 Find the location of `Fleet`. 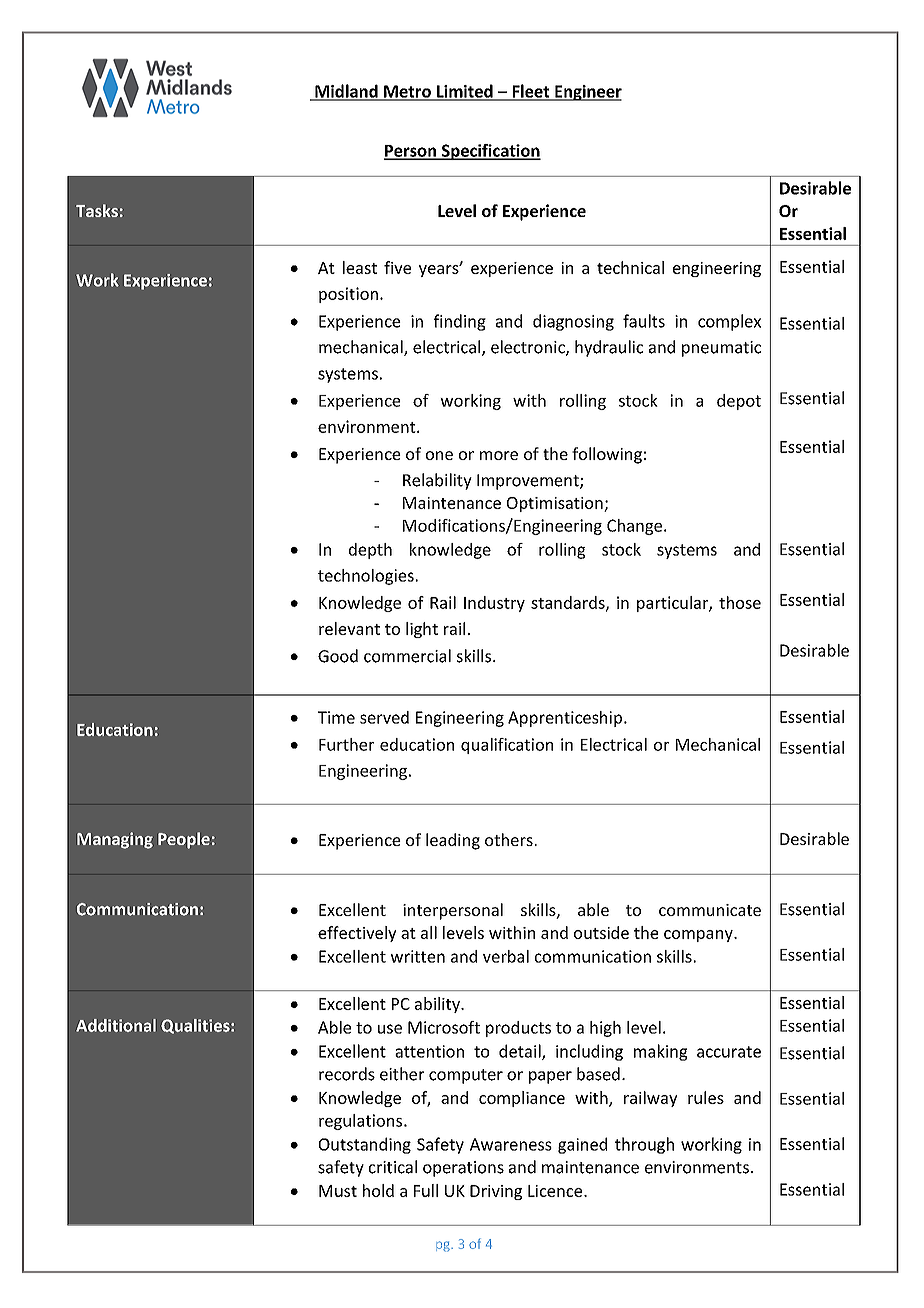

Fleet is located at coordinates (531, 92).
